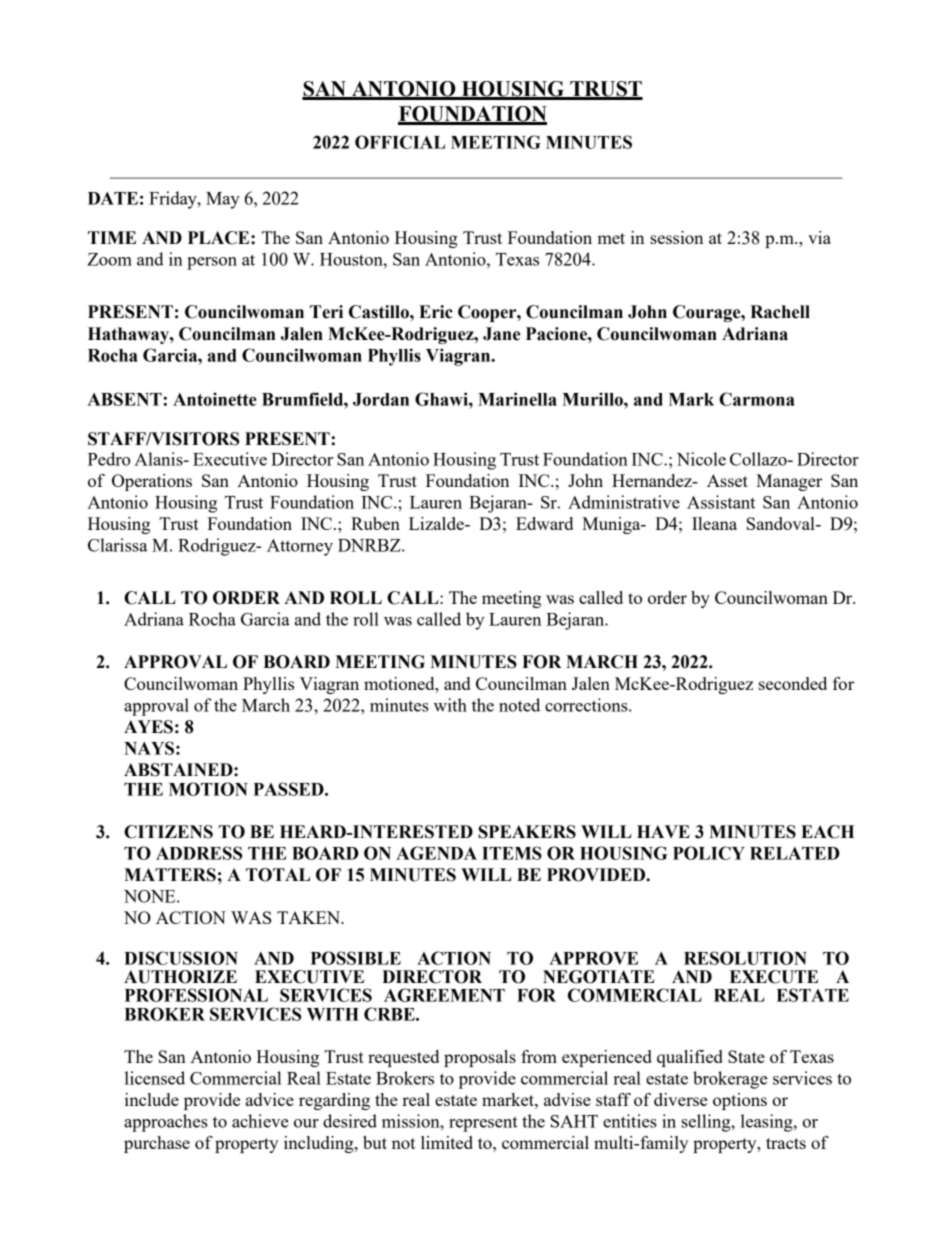 The image size is (952, 1233). Describe the element at coordinates (215, 399) in the screenshot. I see `Antoinette` at that location.
